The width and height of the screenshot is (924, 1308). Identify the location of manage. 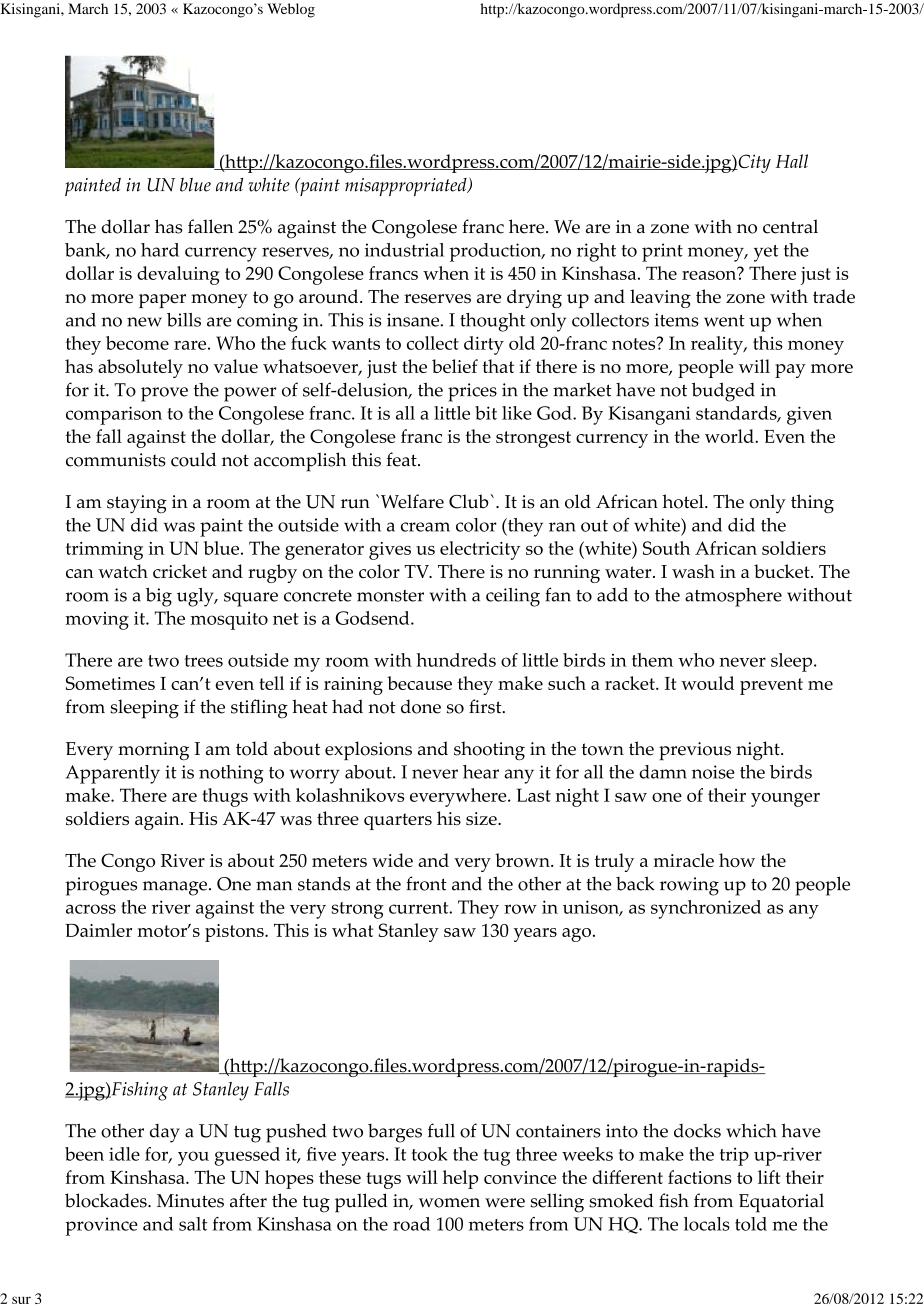
(175, 888).
